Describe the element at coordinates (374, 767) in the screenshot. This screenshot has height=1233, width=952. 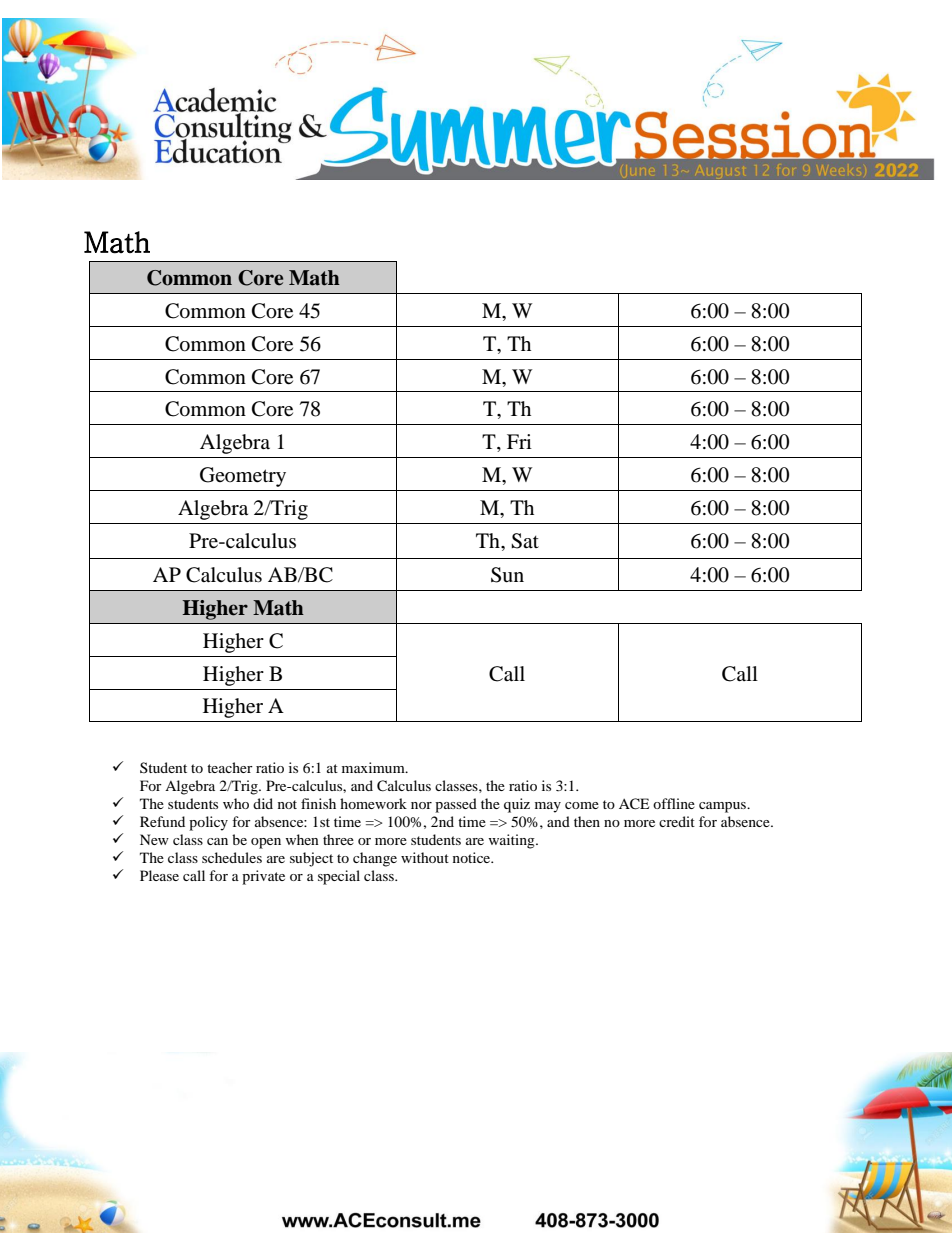
I see `maximum` at that location.
